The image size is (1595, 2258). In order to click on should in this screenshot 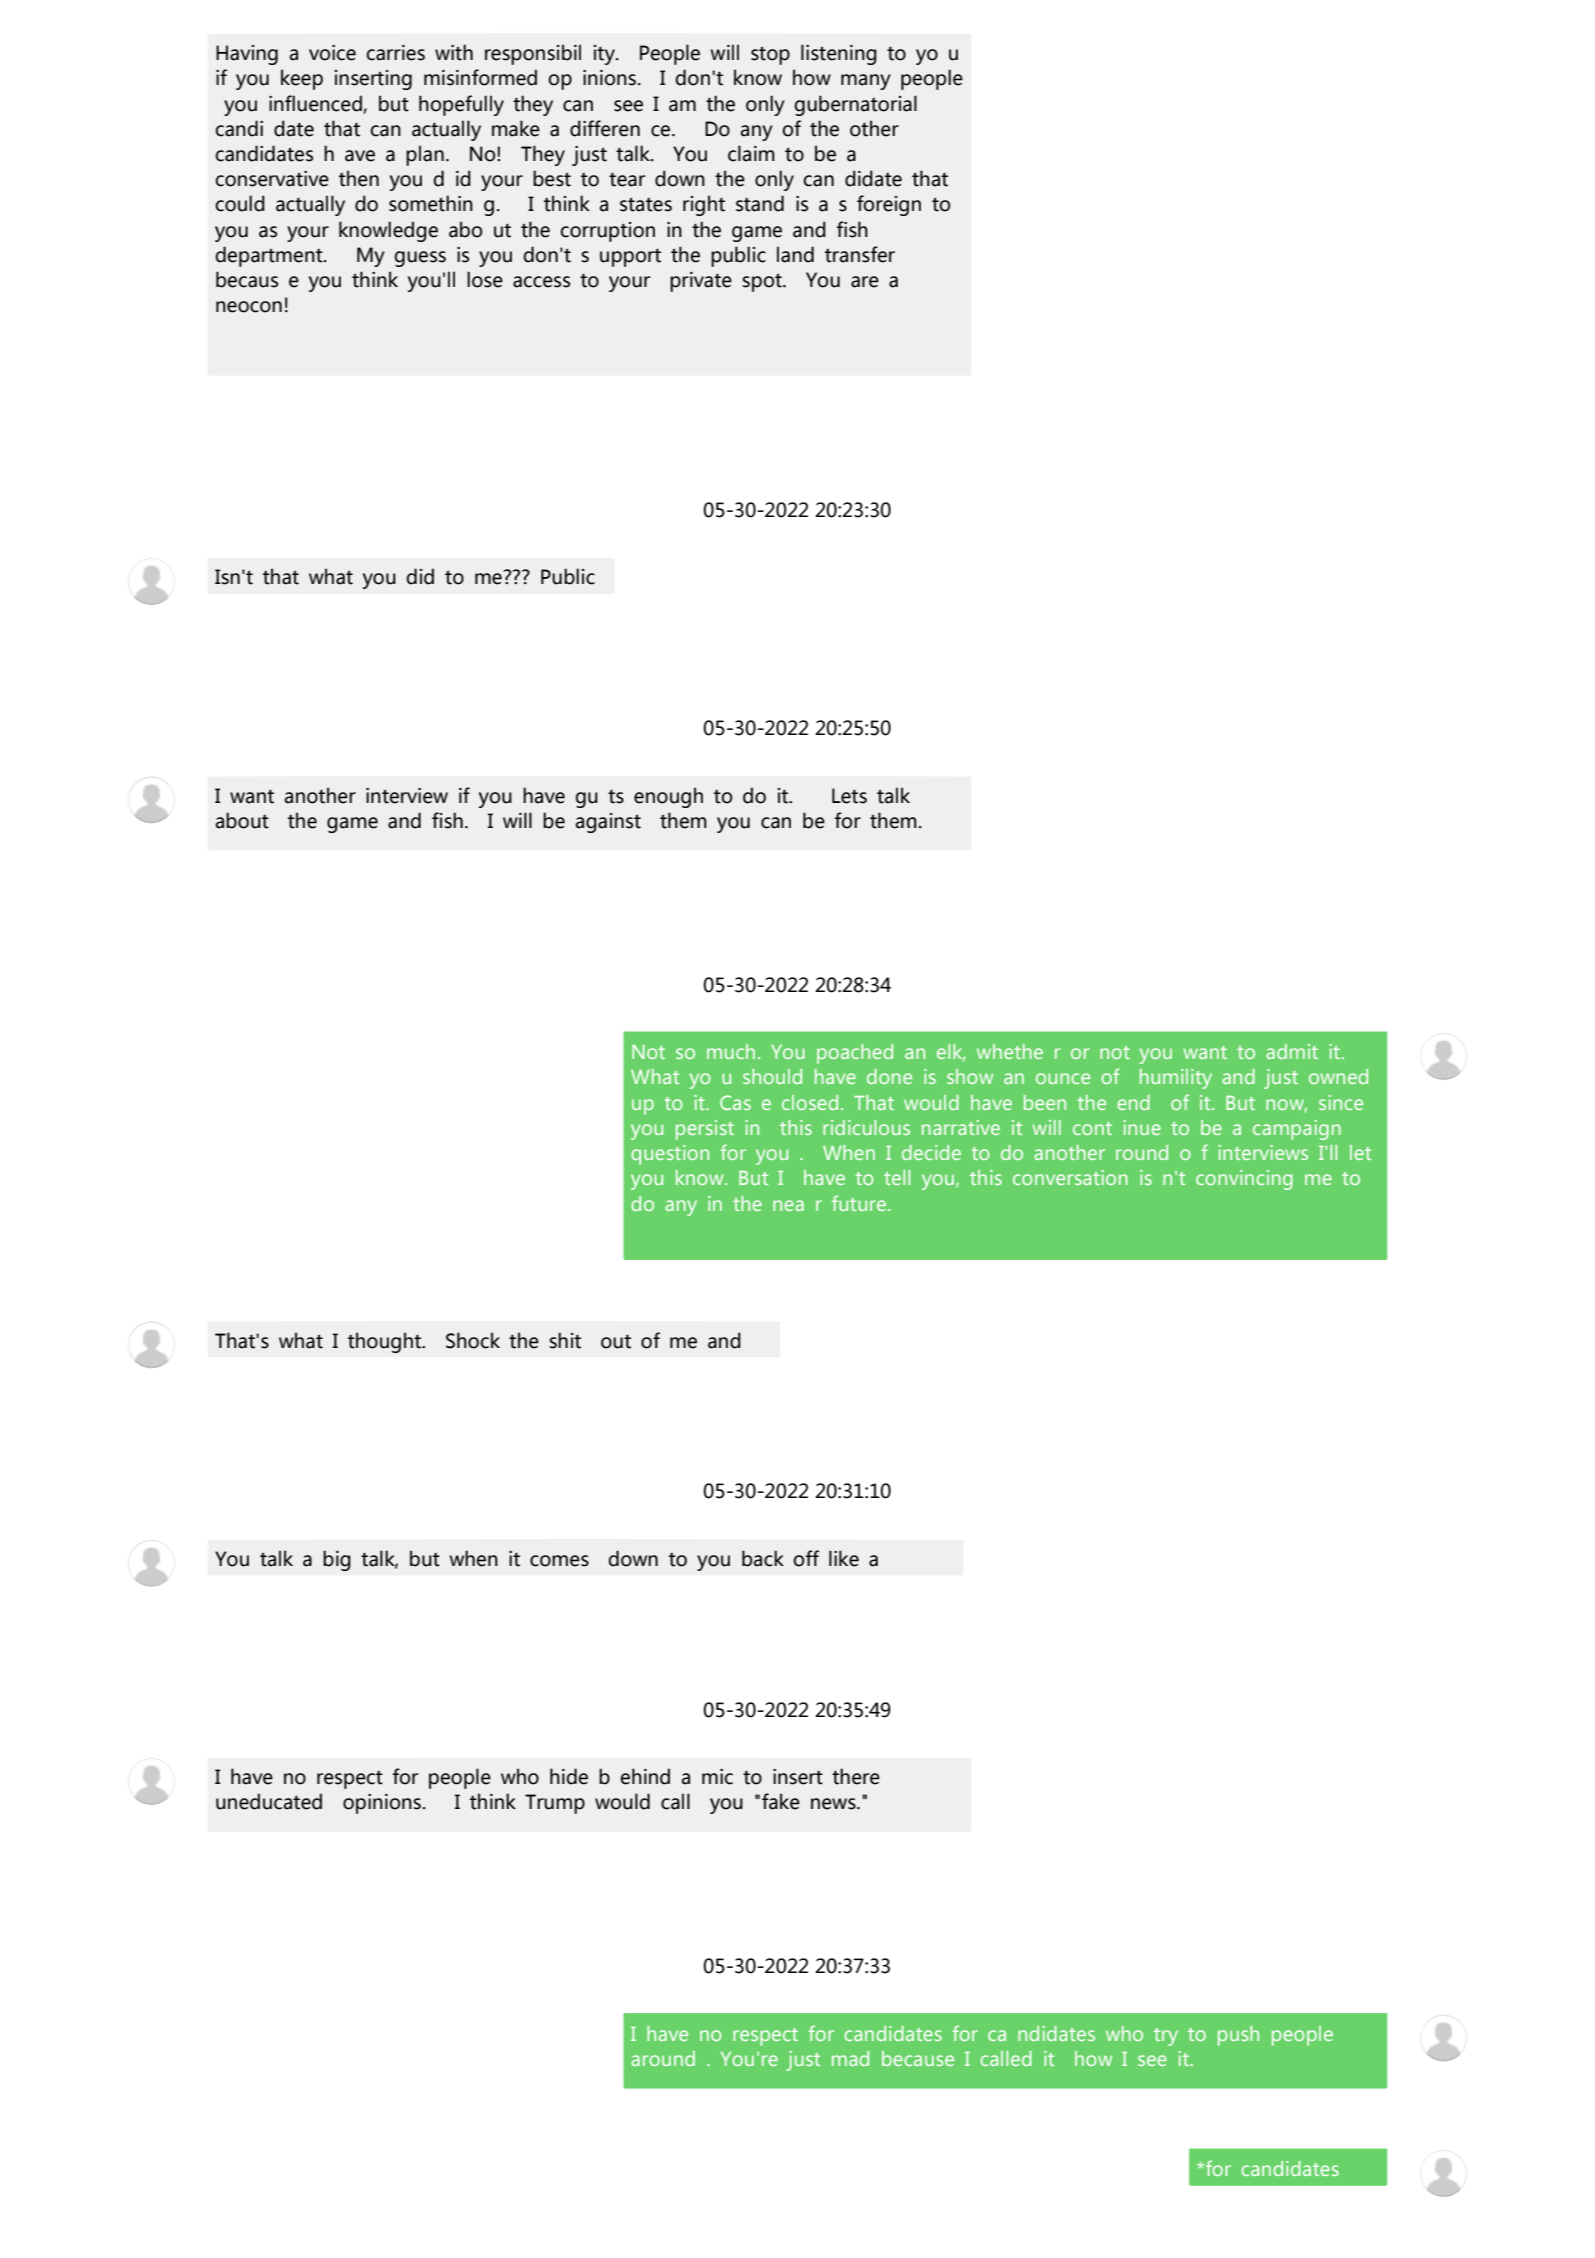, I will do `click(772, 1076)`.
